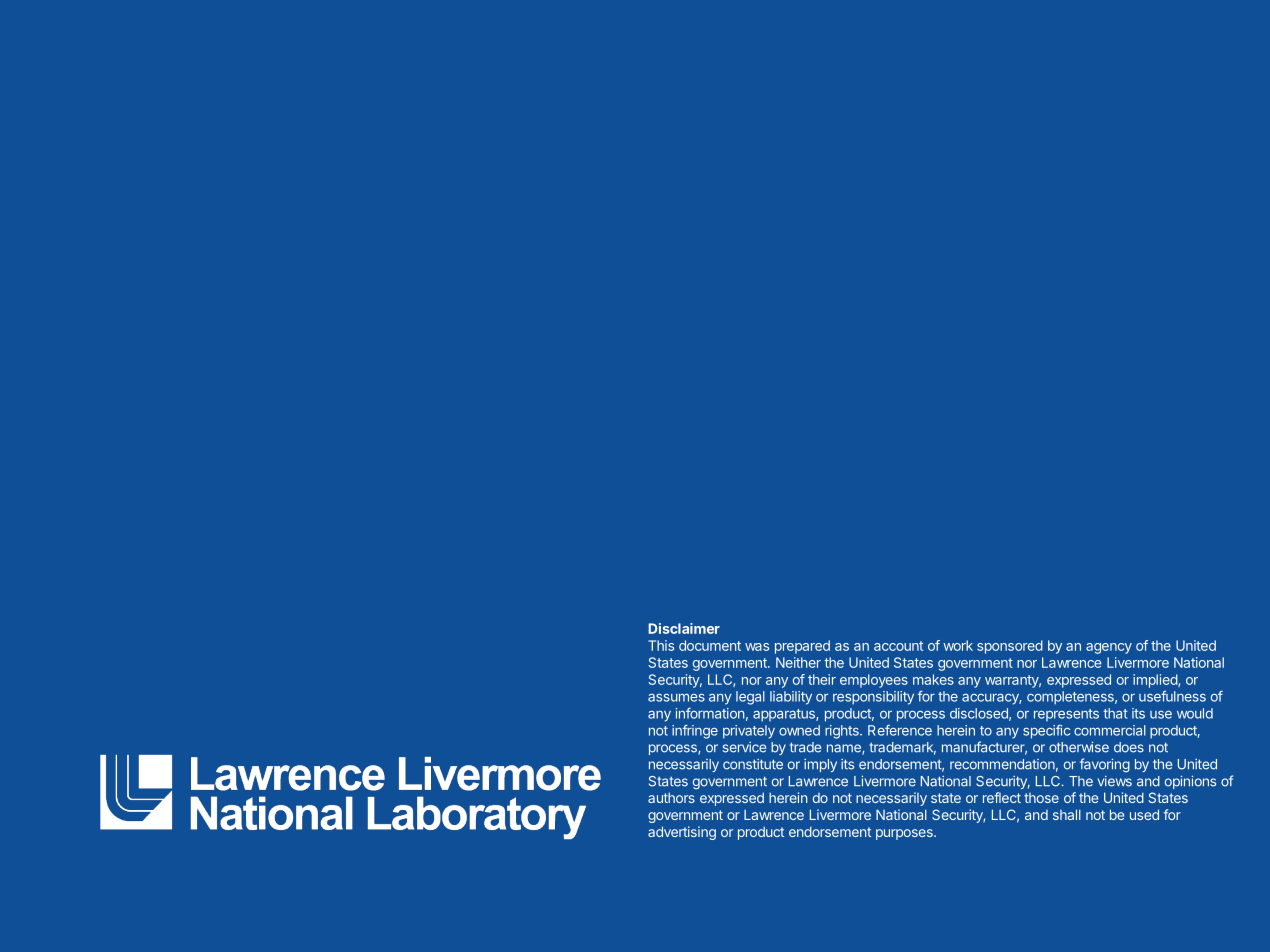  Describe the element at coordinates (1110, 730) in the screenshot. I see `commercial` at that location.
